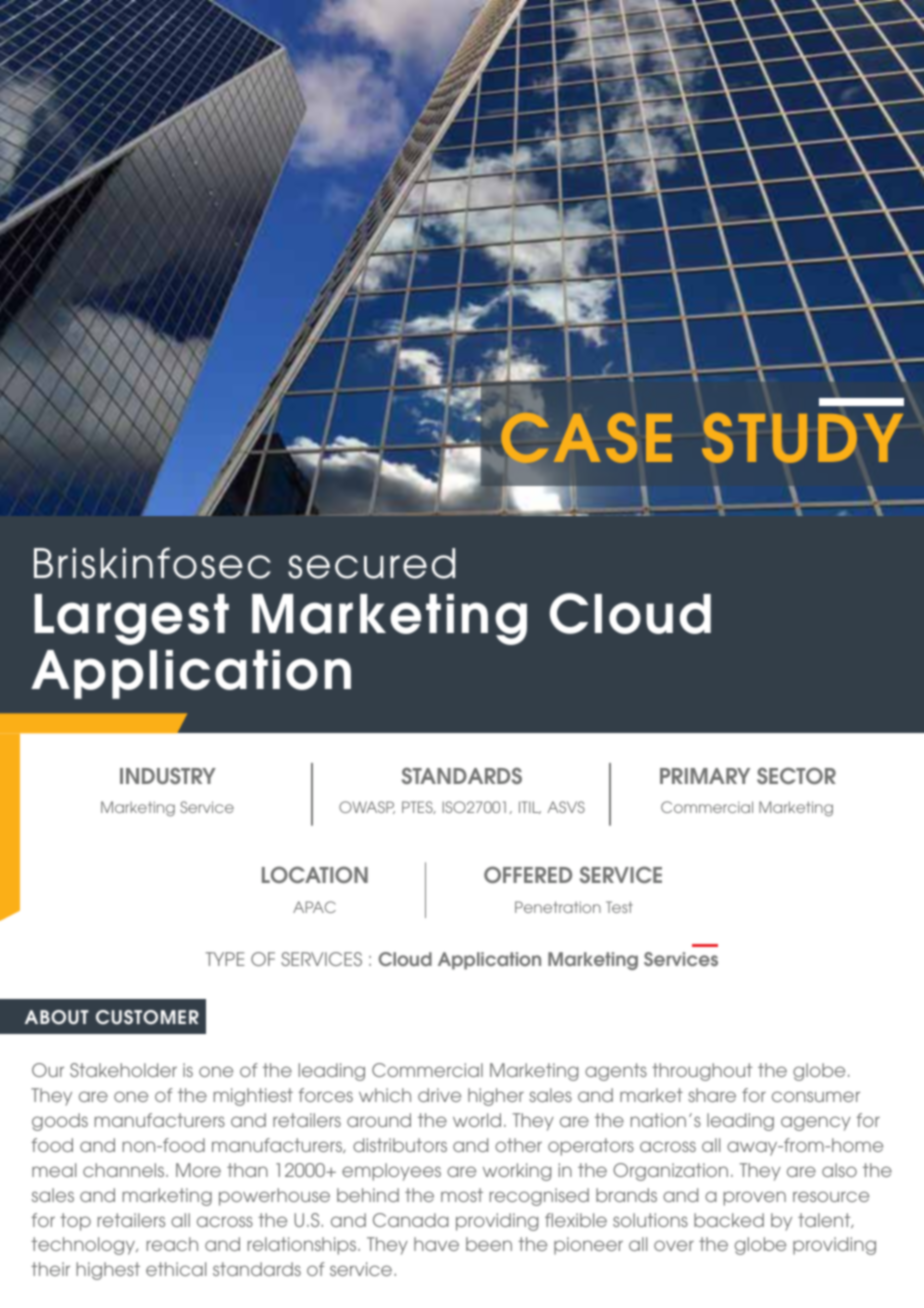  I want to click on PRIMARY, so click(705, 776).
